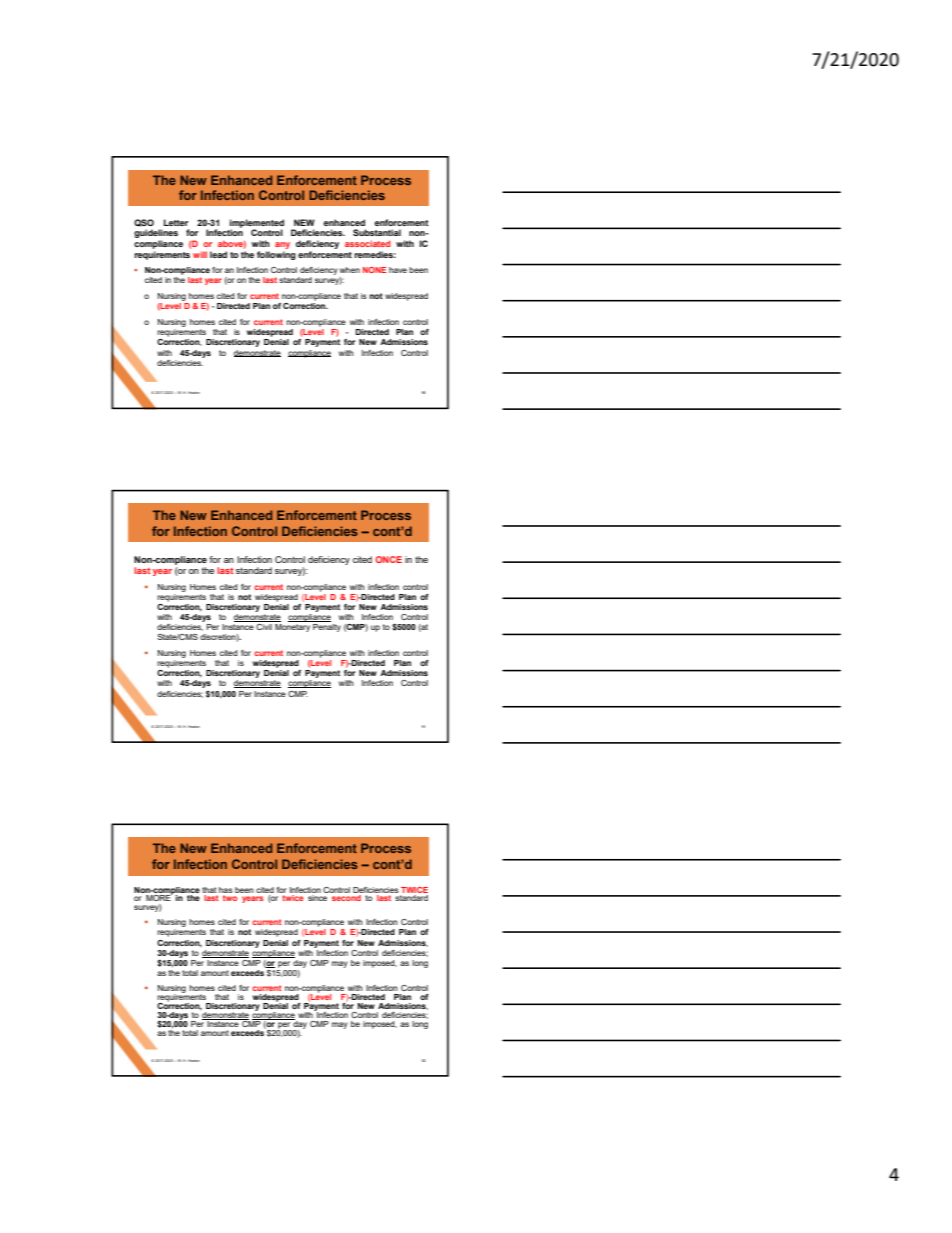 The height and width of the image is (1233, 952). I want to click on Civil, so click(264, 627).
